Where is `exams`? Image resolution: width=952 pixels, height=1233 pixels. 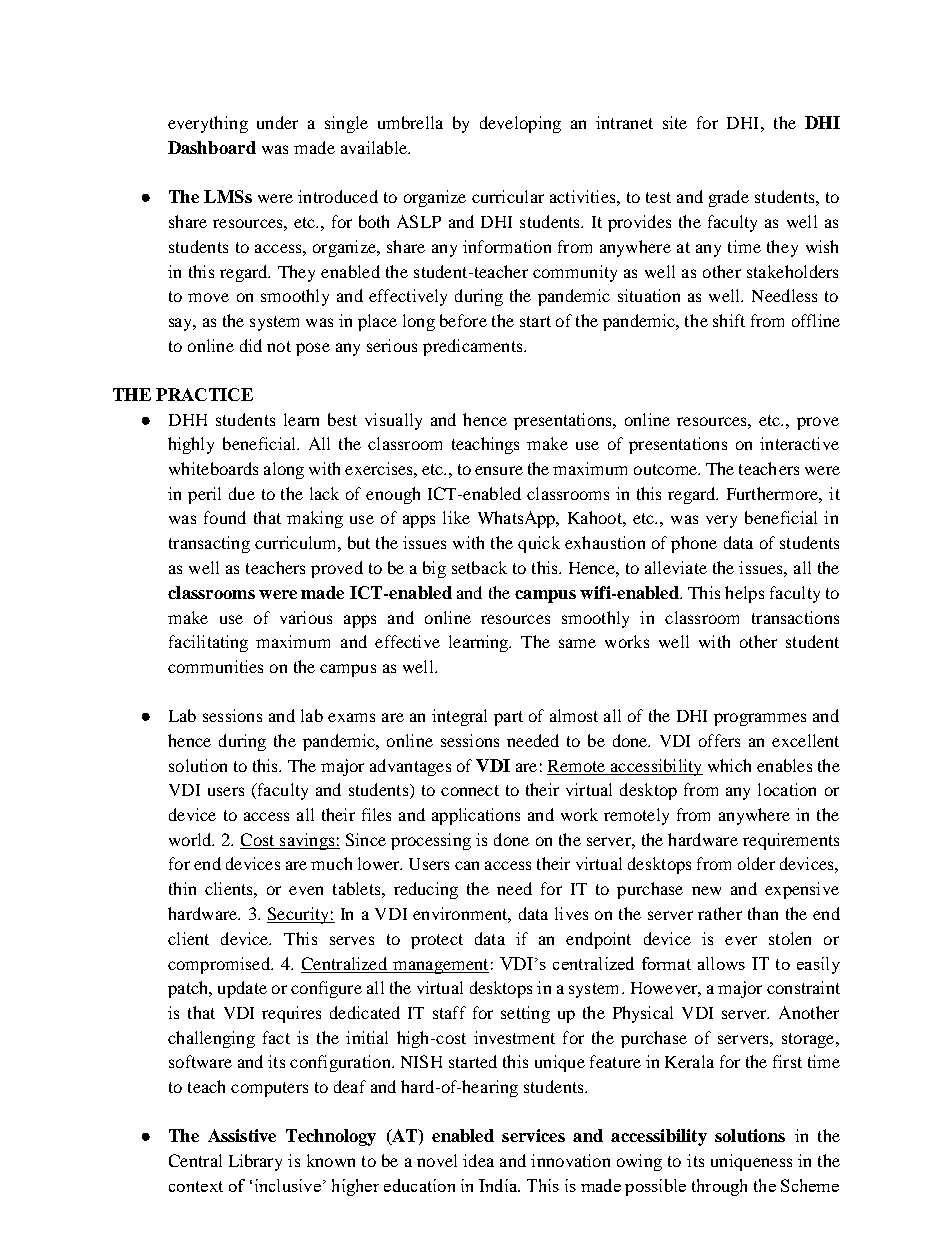 exams is located at coordinates (351, 717).
